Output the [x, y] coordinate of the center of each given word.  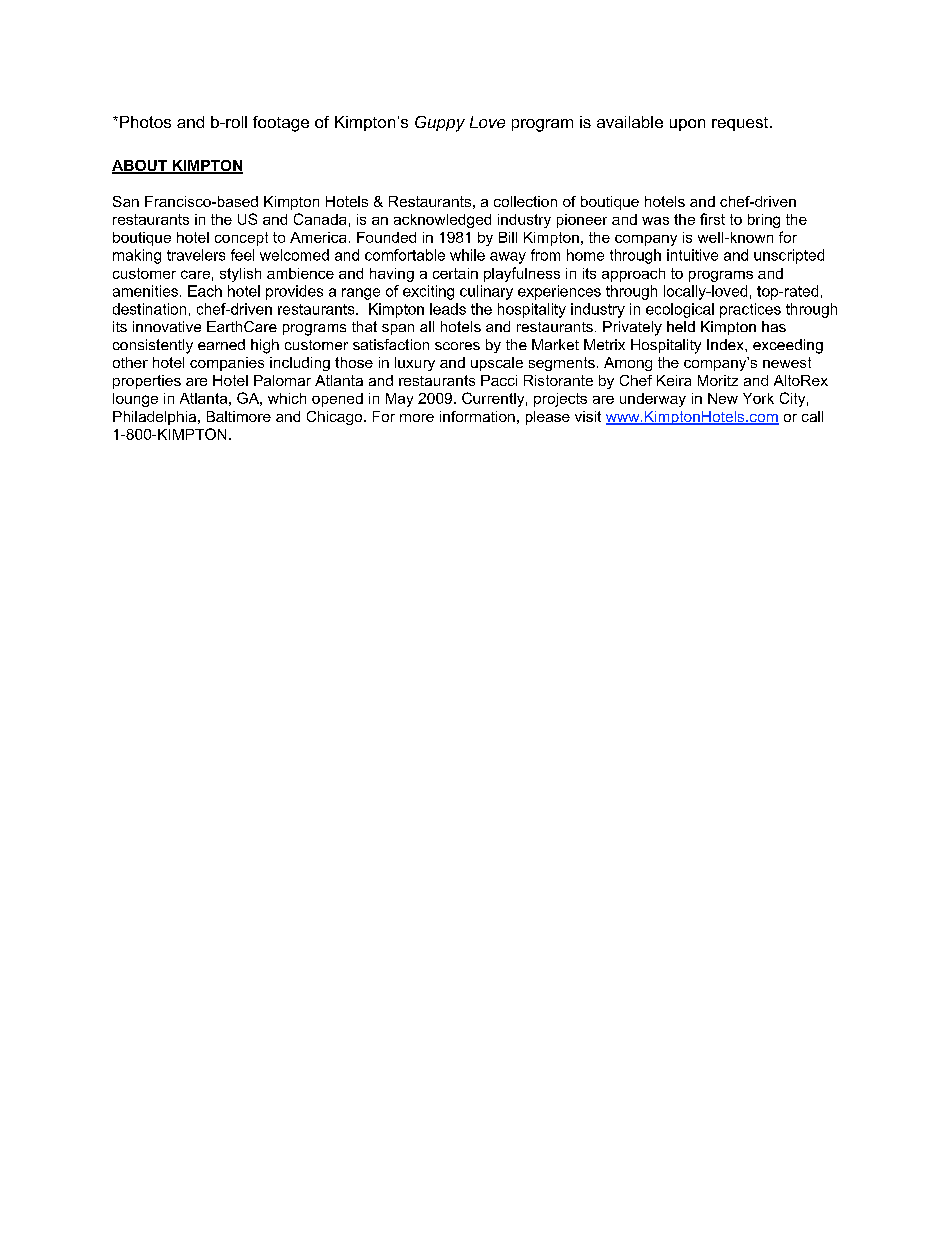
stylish [240, 275]
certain [455, 273]
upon [687, 125]
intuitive [692, 255]
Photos [145, 122]
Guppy [440, 124]
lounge [135, 400]
